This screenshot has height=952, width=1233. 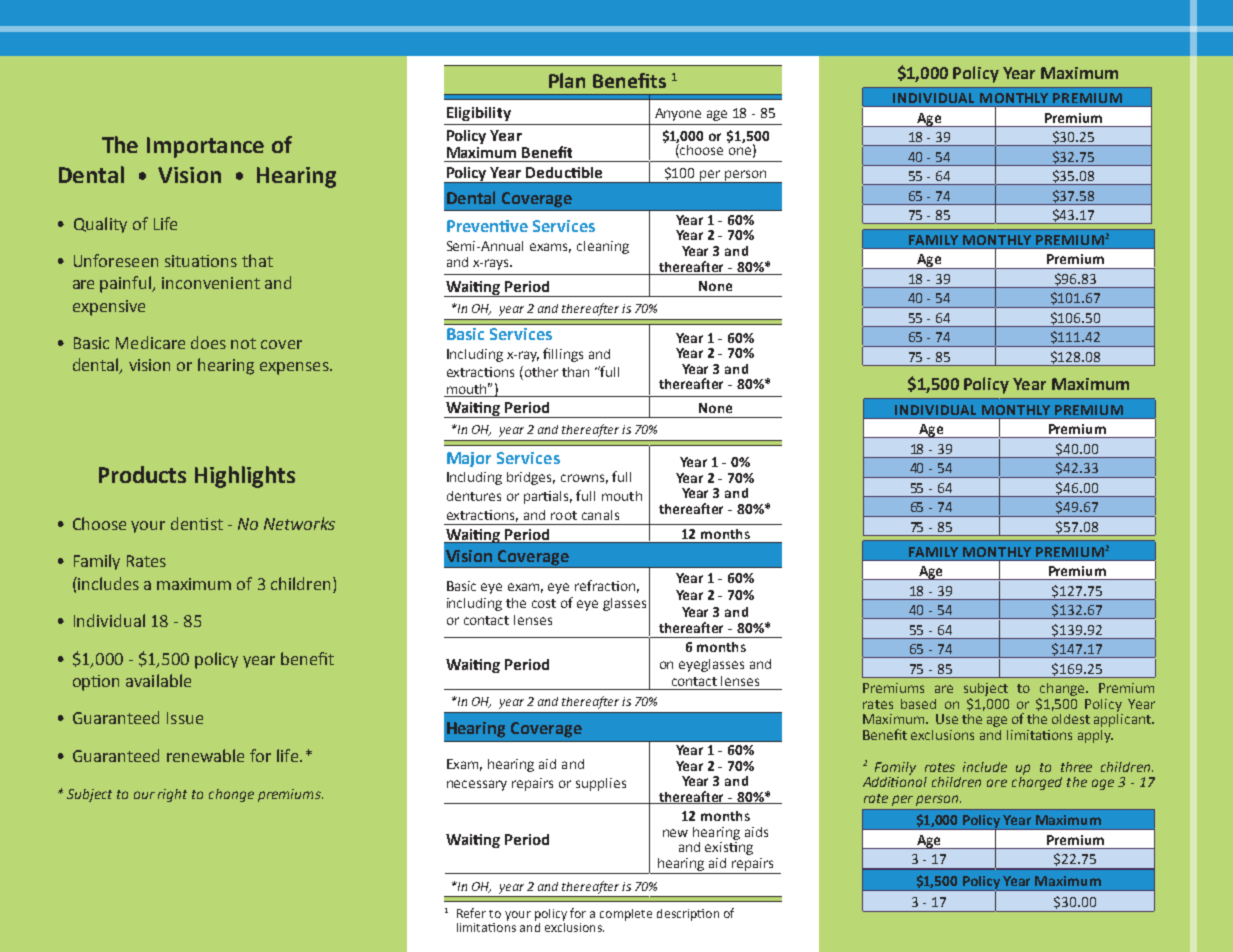 What do you see at coordinates (544, 603) in the screenshot?
I see `cost` at bounding box center [544, 603].
